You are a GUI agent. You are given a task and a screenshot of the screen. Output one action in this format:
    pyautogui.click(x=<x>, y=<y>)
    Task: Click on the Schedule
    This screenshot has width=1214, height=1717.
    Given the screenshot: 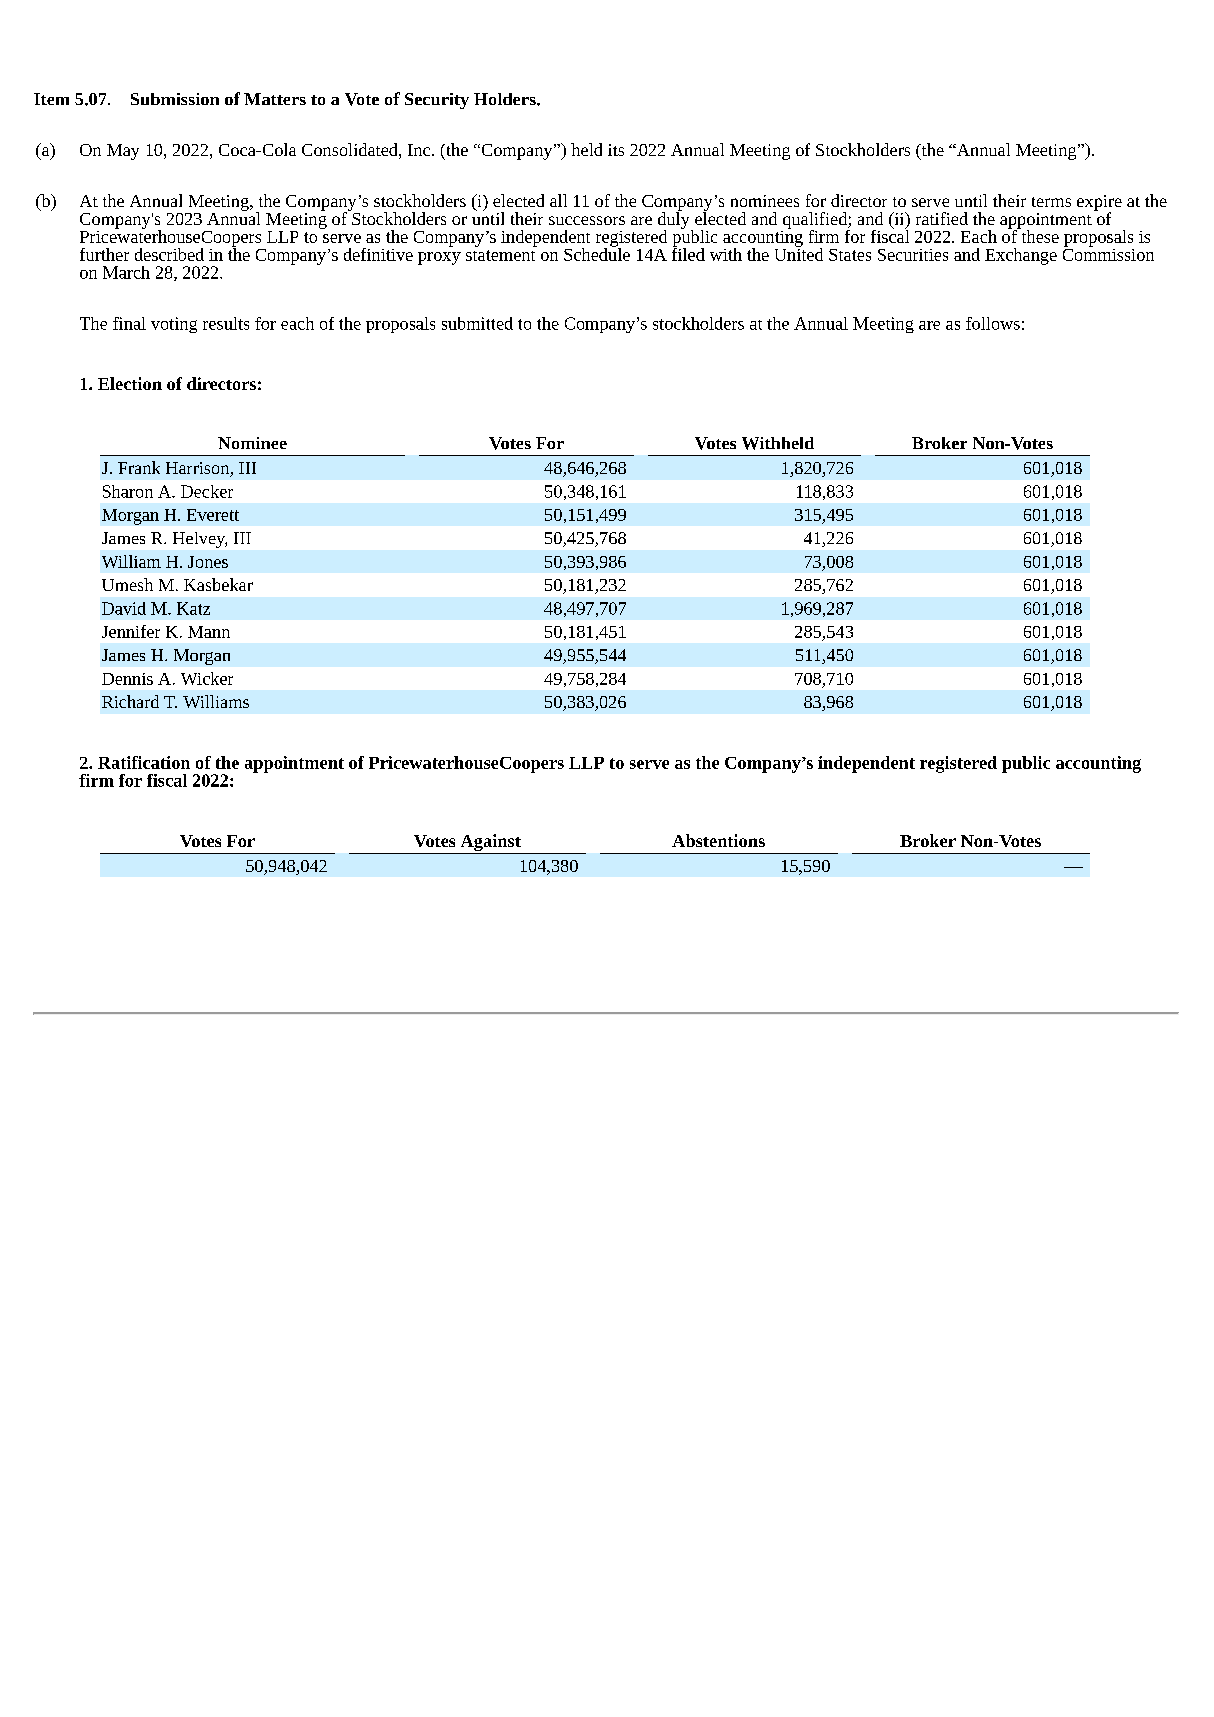 What is the action you would take?
    pyautogui.click(x=597, y=253)
